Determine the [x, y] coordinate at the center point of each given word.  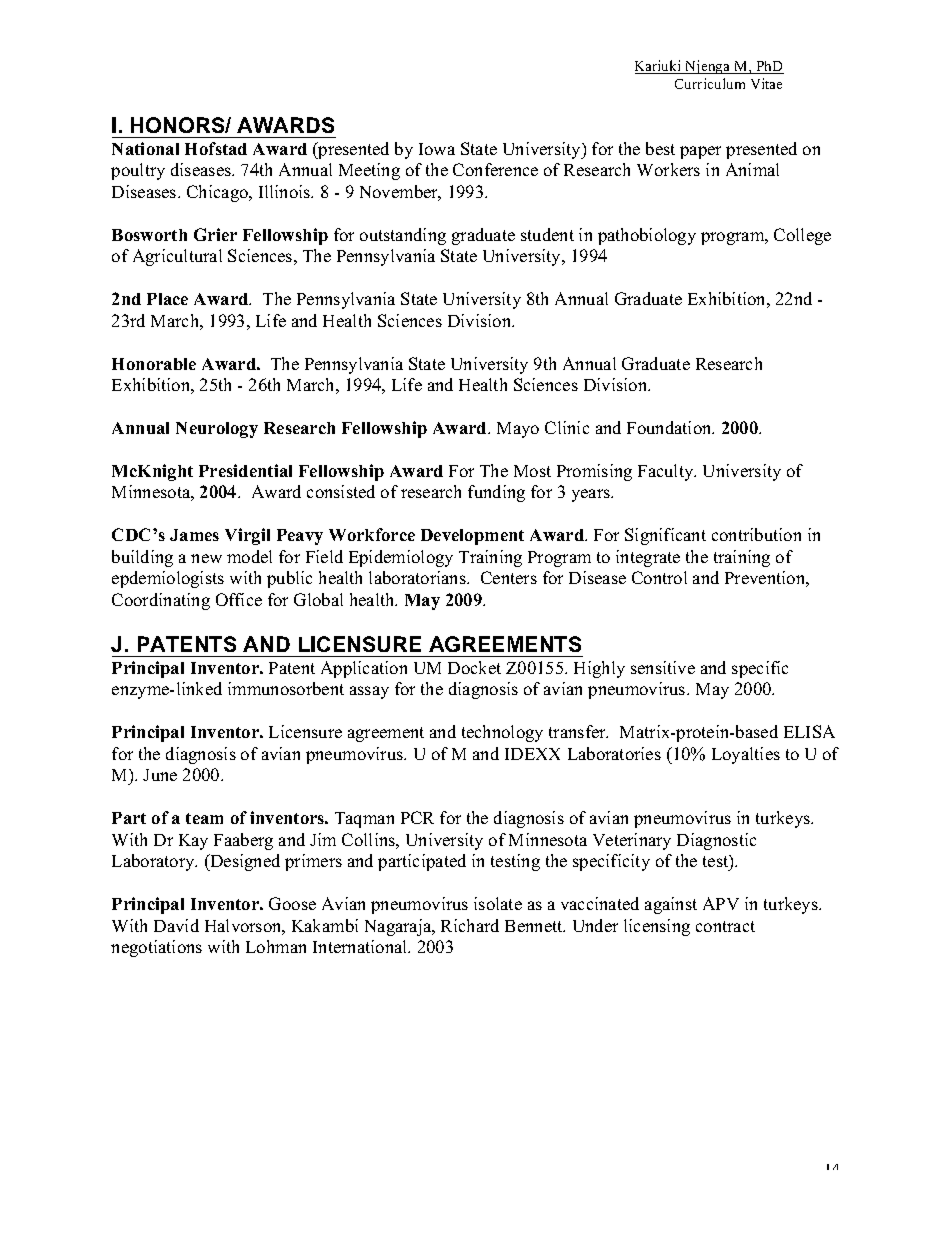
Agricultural [177, 257]
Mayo [518, 430]
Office [239, 599]
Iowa [437, 149]
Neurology [217, 430]
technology [502, 733]
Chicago [219, 193]
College [802, 236]
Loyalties [746, 755]
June [160, 775]
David [176, 925]
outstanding [403, 236]
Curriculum [710, 83]
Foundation [670, 427]
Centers [509, 577]
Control [659, 577]
